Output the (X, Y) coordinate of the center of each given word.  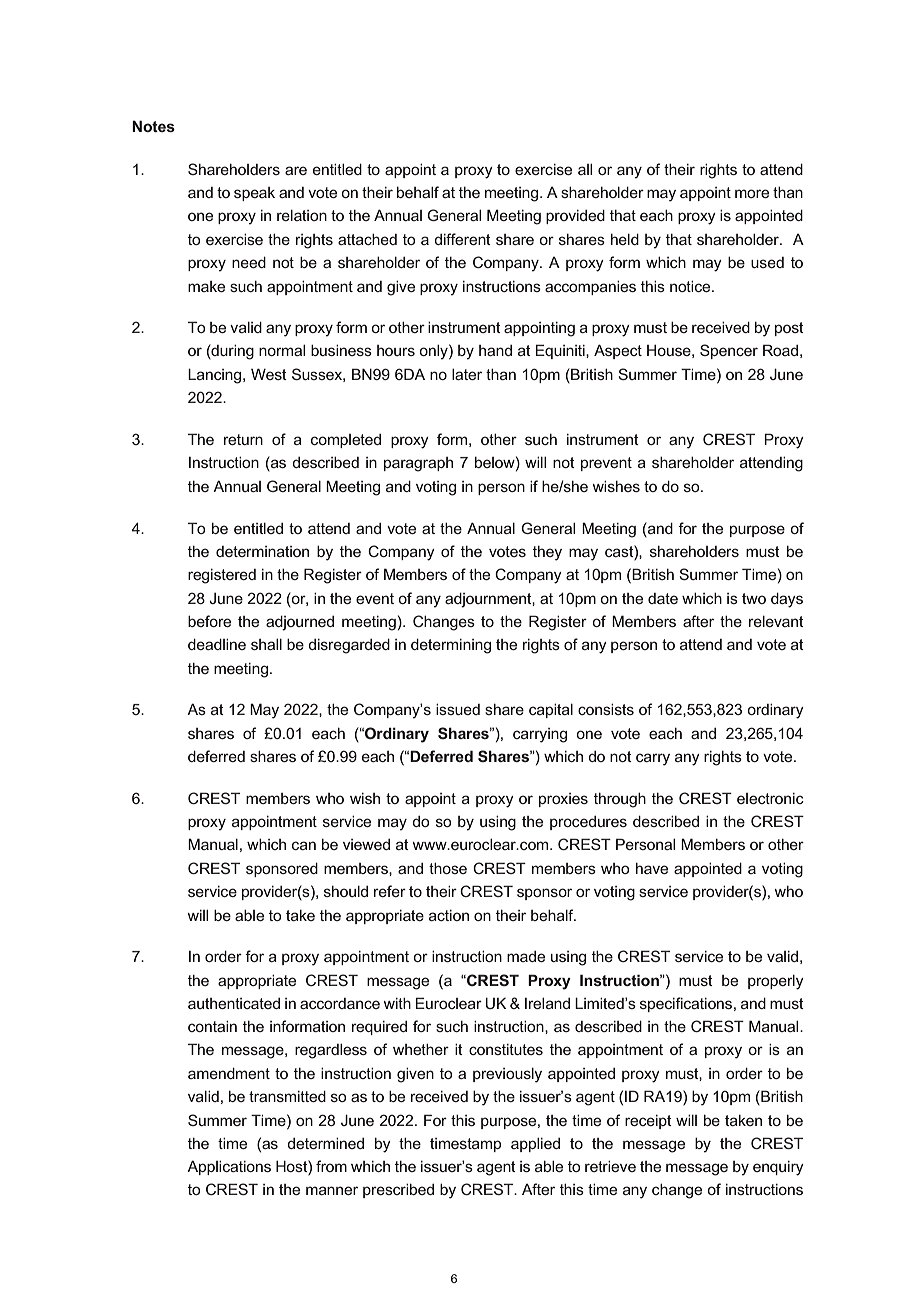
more (752, 193)
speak (254, 194)
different (462, 239)
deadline (217, 644)
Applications (229, 1168)
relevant (776, 621)
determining (451, 646)
